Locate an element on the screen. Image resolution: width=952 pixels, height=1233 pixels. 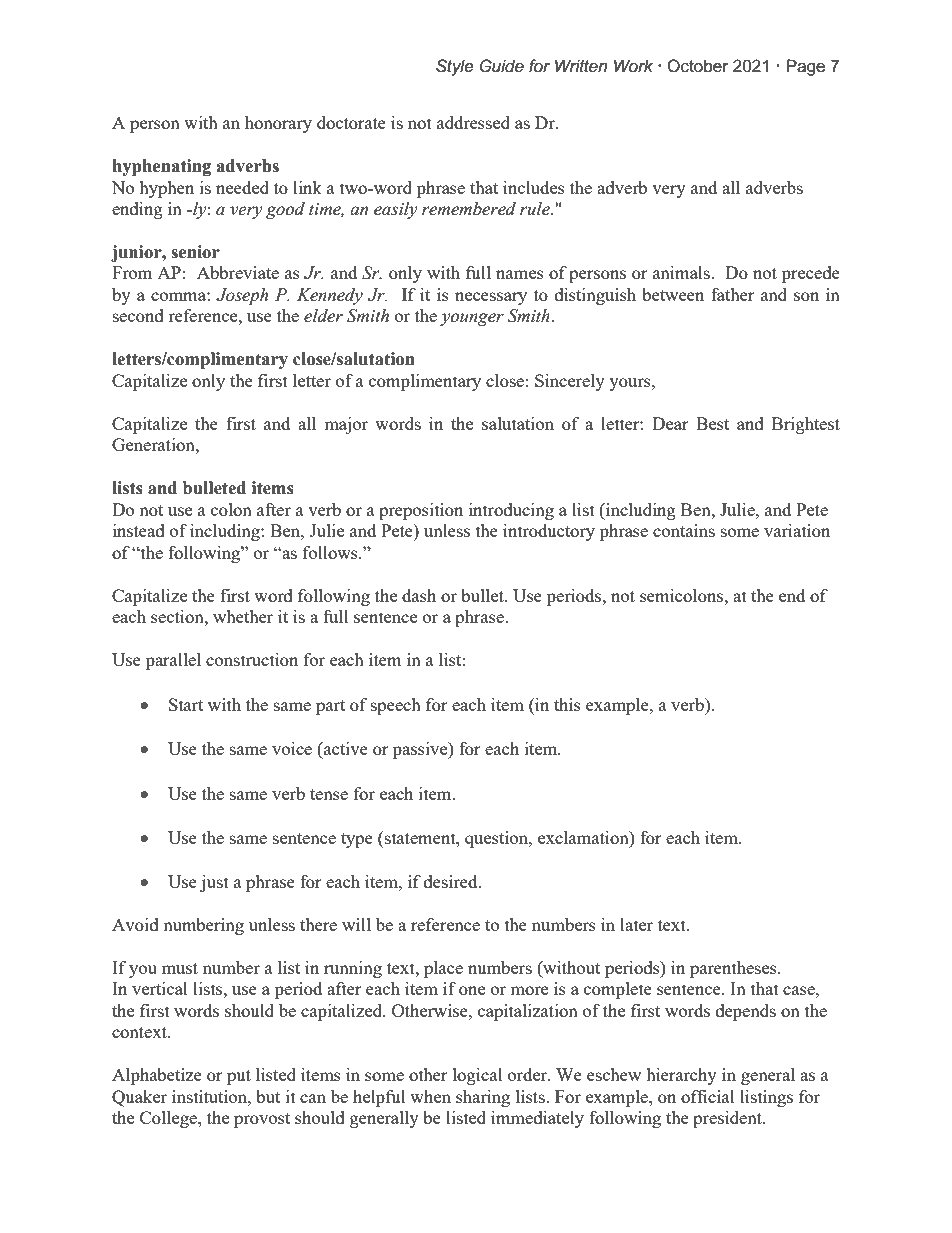
Sincerely is located at coordinates (570, 382).
